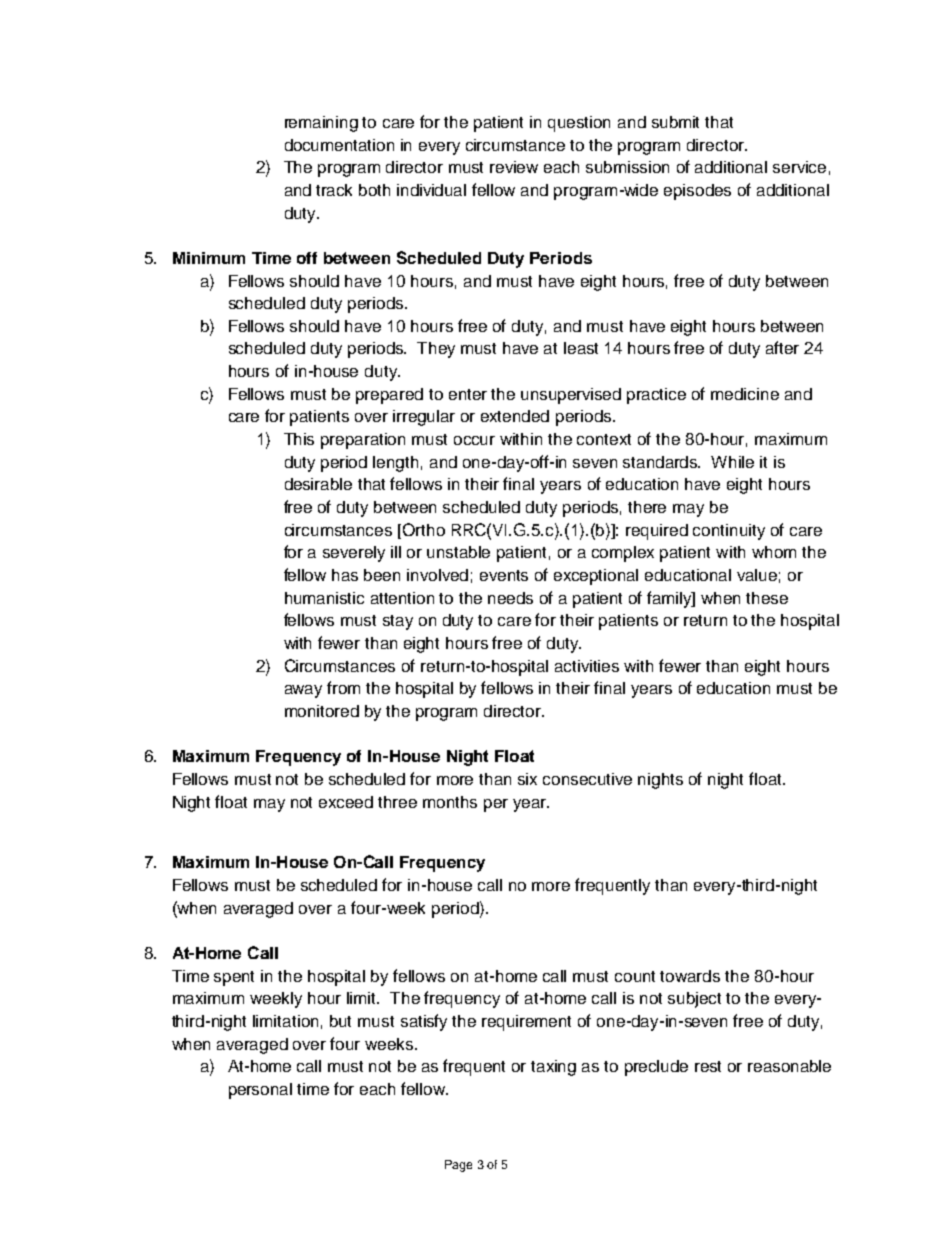  What do you see at coordinates (587, 779) in the screenshot?
I see `consecutive` at bounding box center [587, 779].
